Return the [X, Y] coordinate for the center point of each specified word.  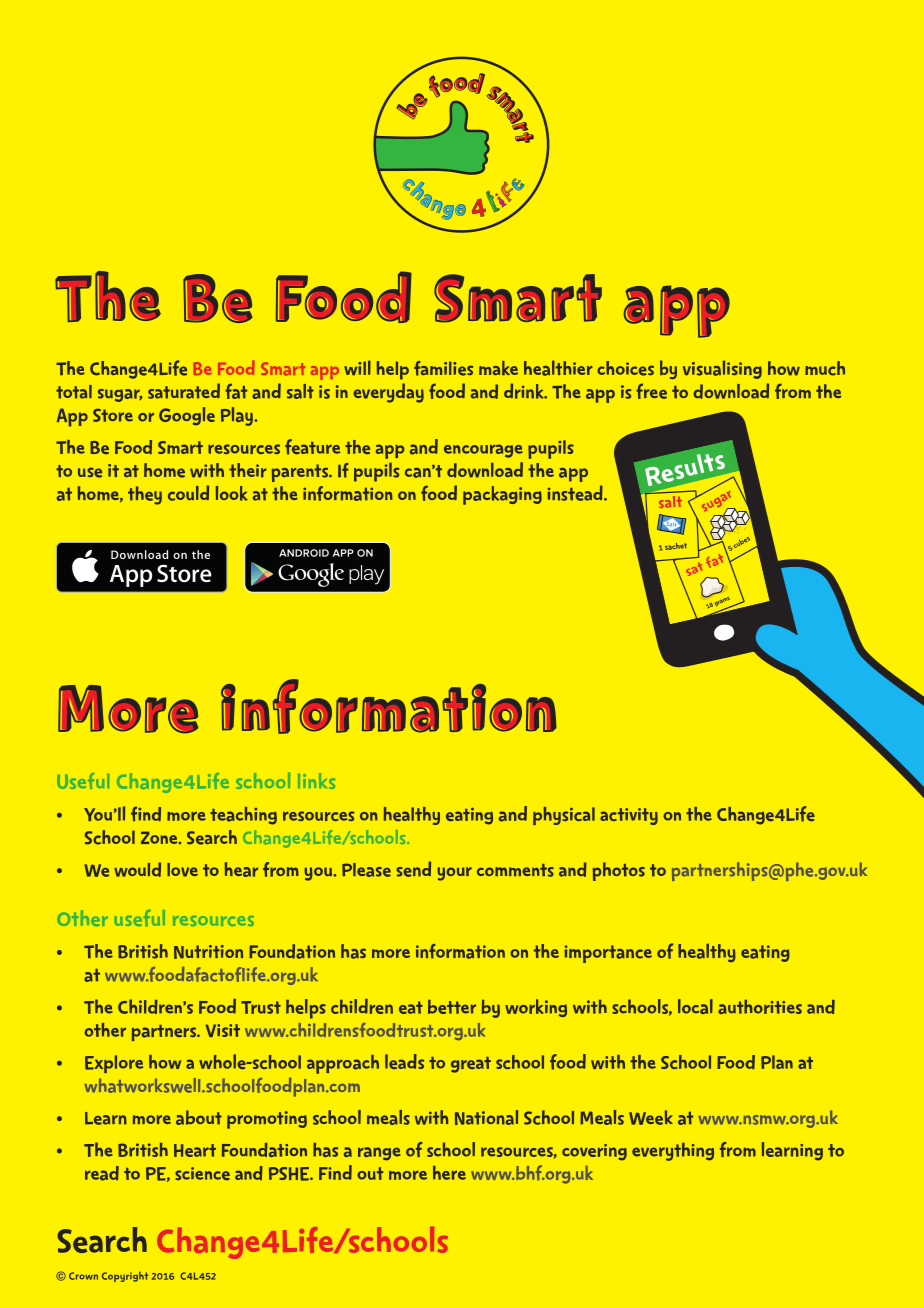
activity [629, 816]
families [443, 368]
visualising [722, 369]
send [413, 869]
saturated [184, 391]
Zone [160, 837]
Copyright [125, 1277]
